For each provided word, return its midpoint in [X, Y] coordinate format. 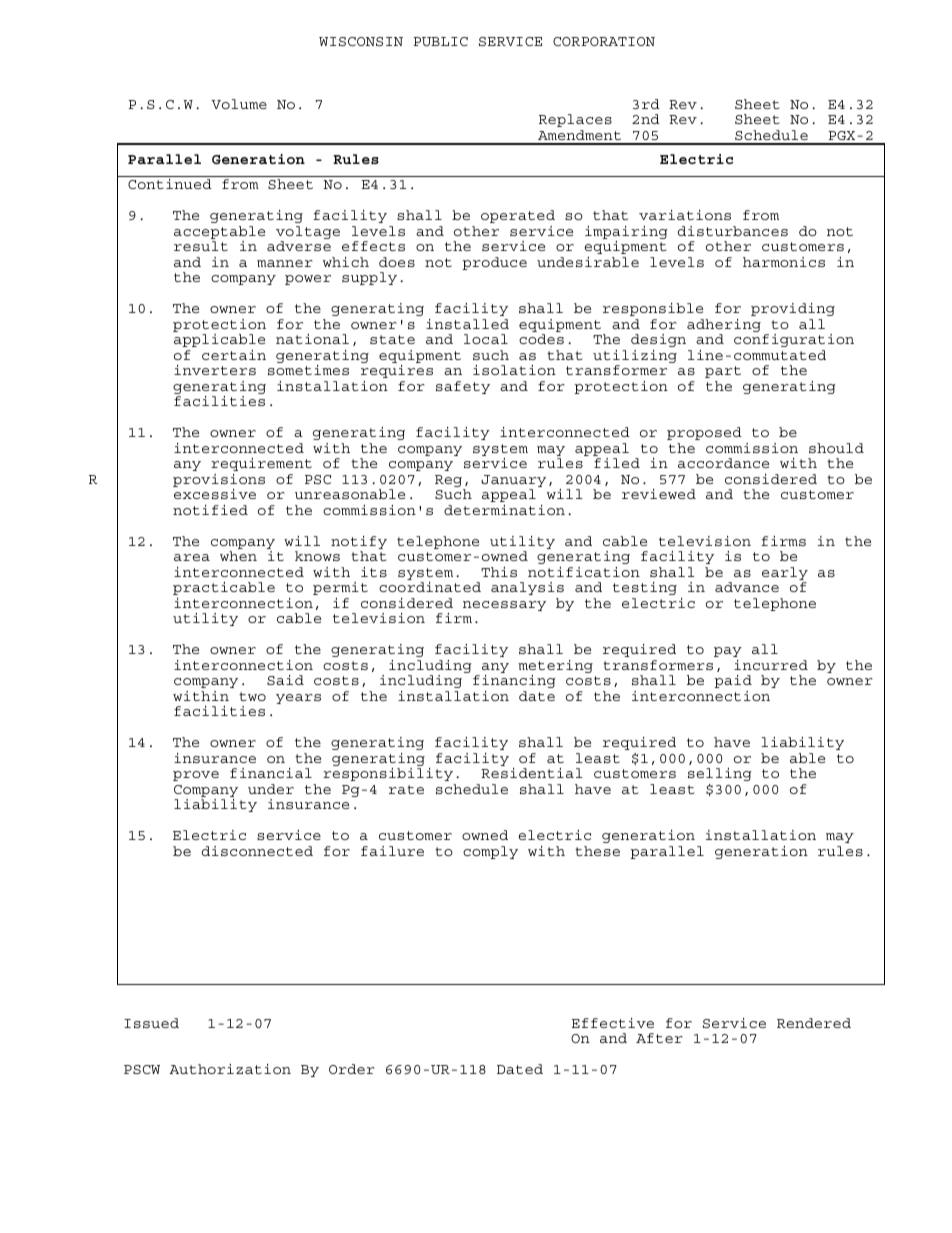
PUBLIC [441, 41]
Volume [239, 104]
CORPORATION [604, 41]
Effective [613, 1023]
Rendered [814, 1023]
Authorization [230, 1069]
